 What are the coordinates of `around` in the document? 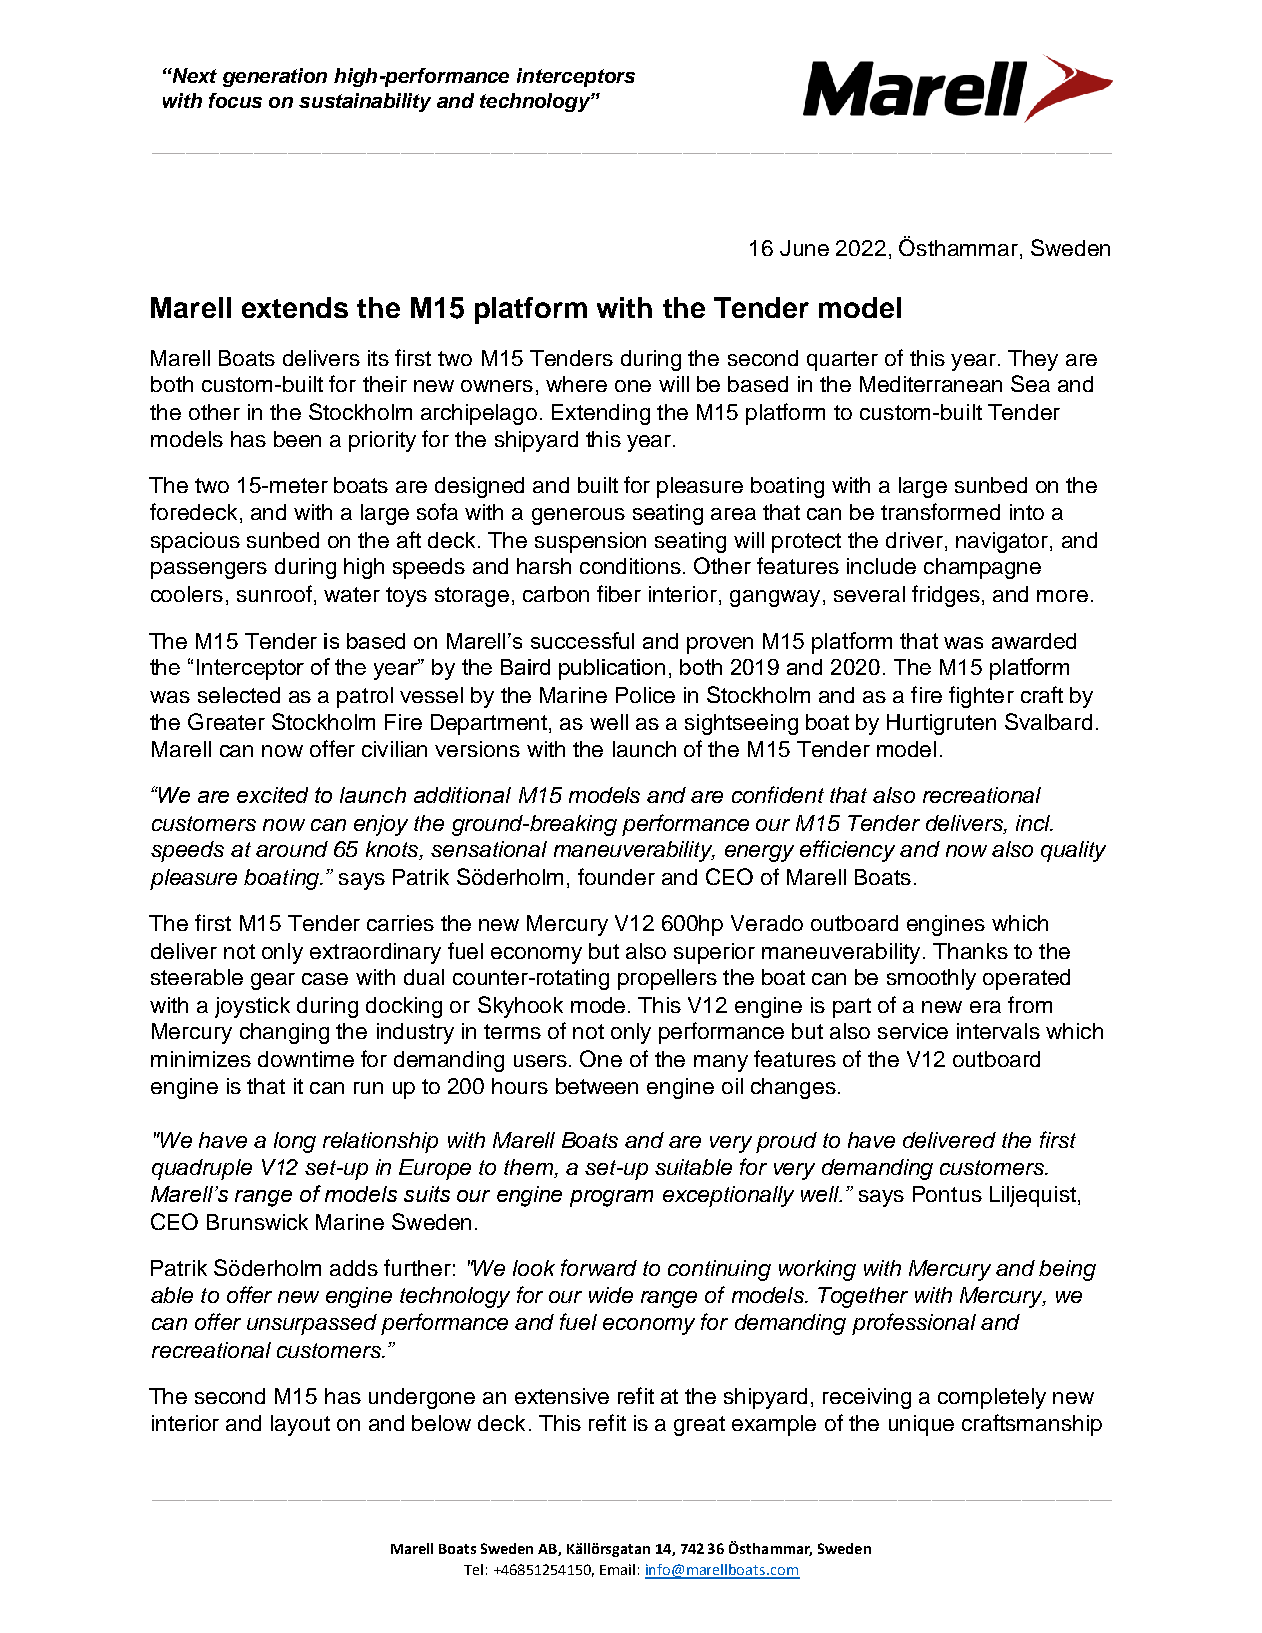 It's located at (292, 849).
